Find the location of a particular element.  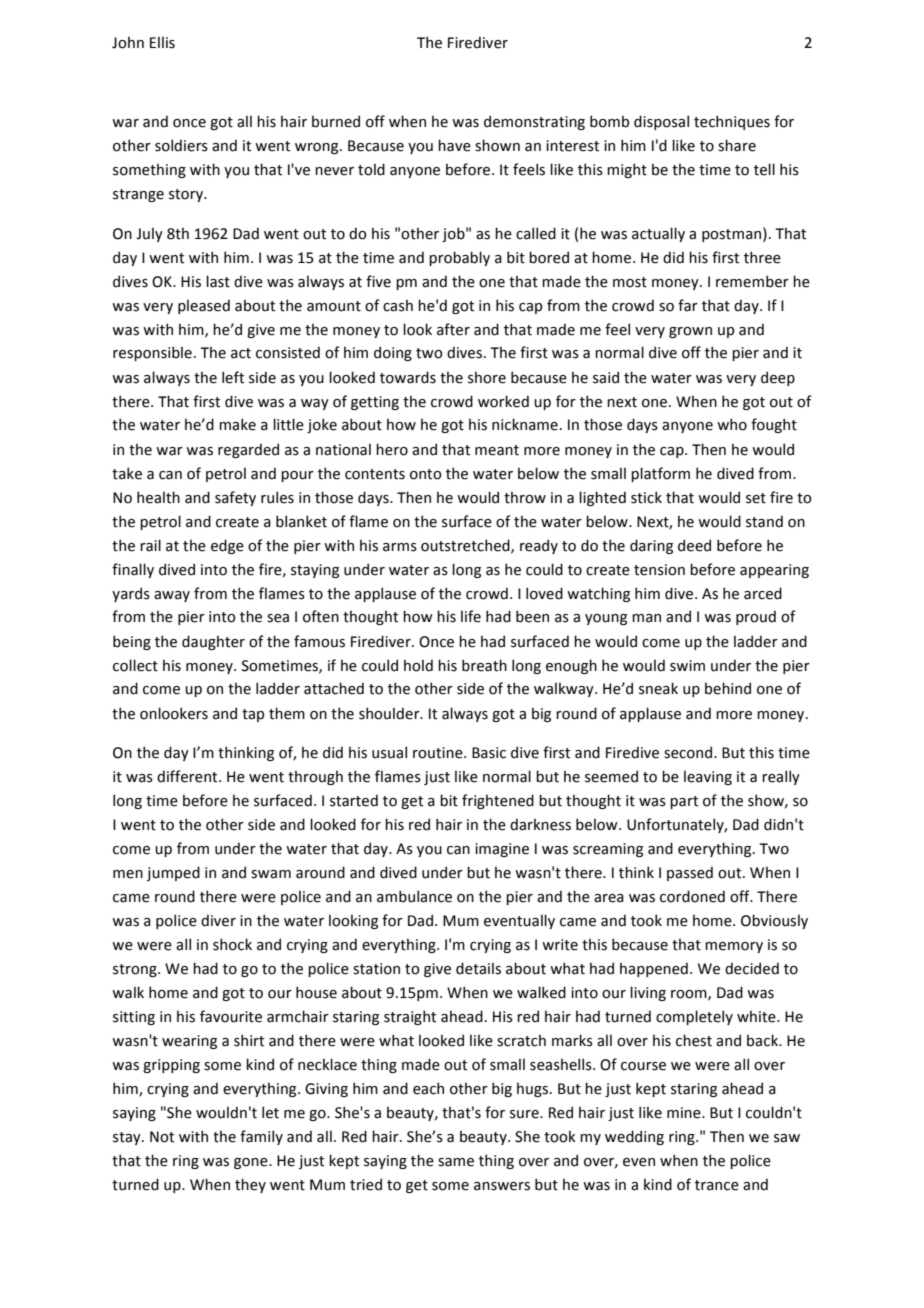

make is located at coordinates (237, 424).
